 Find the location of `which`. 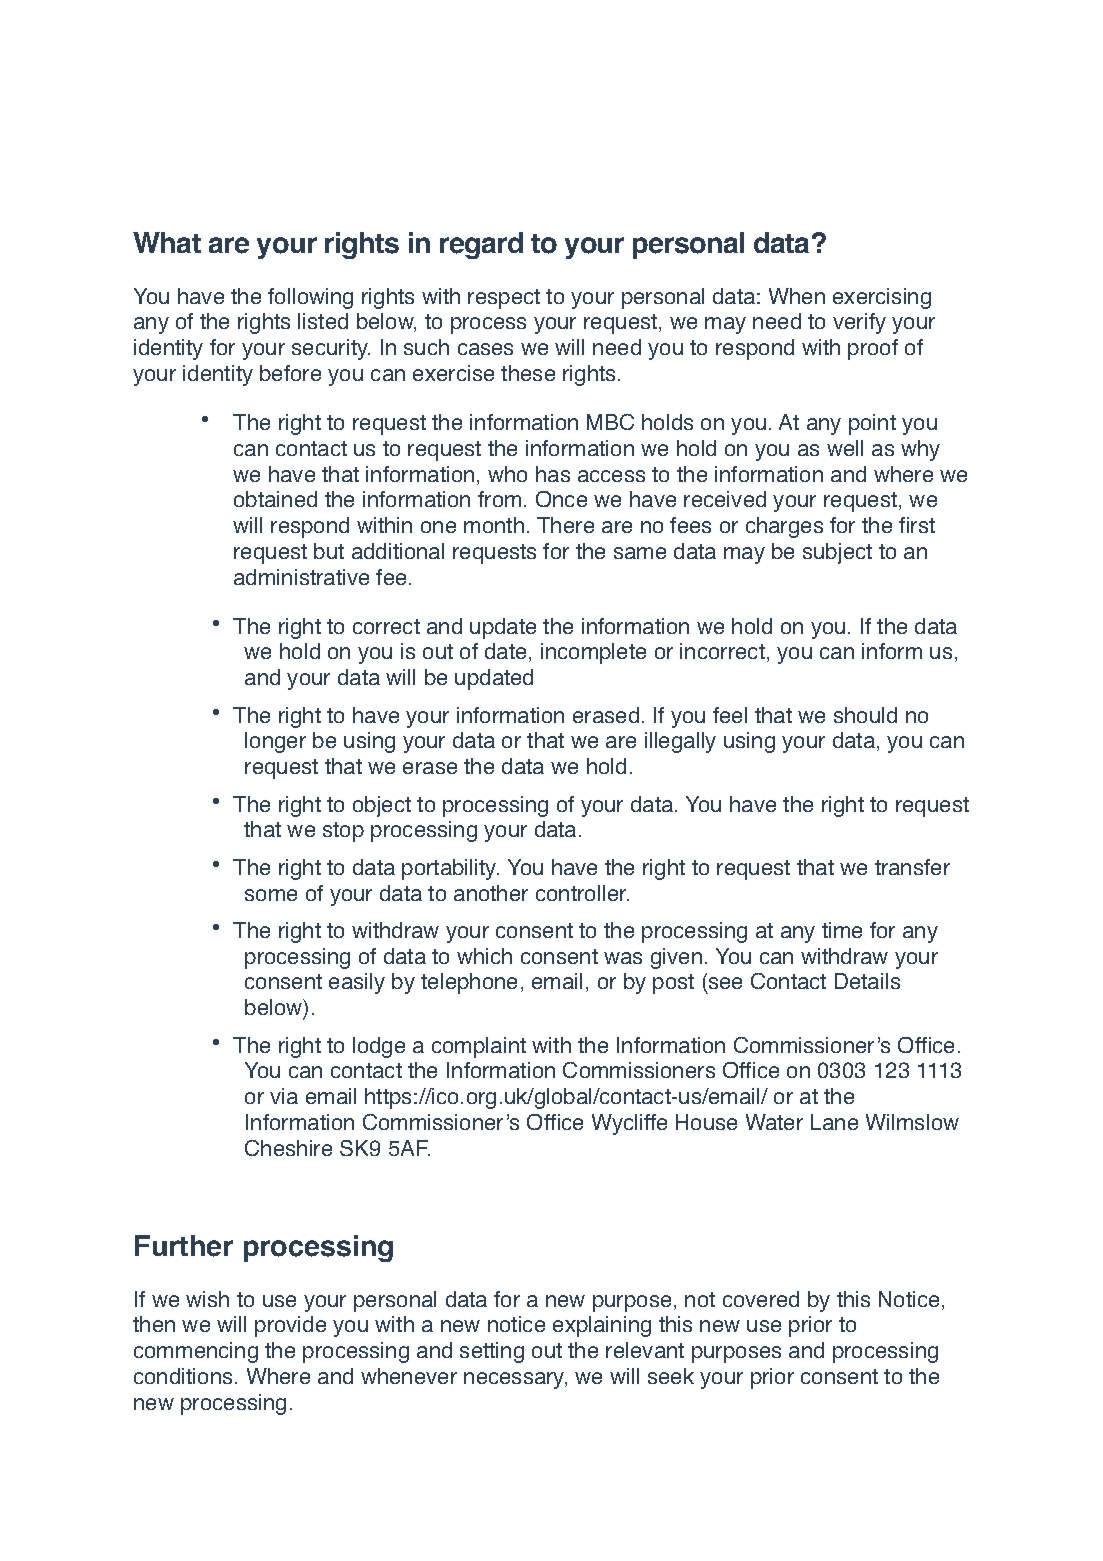

which is located at coordinates (484, 956).
